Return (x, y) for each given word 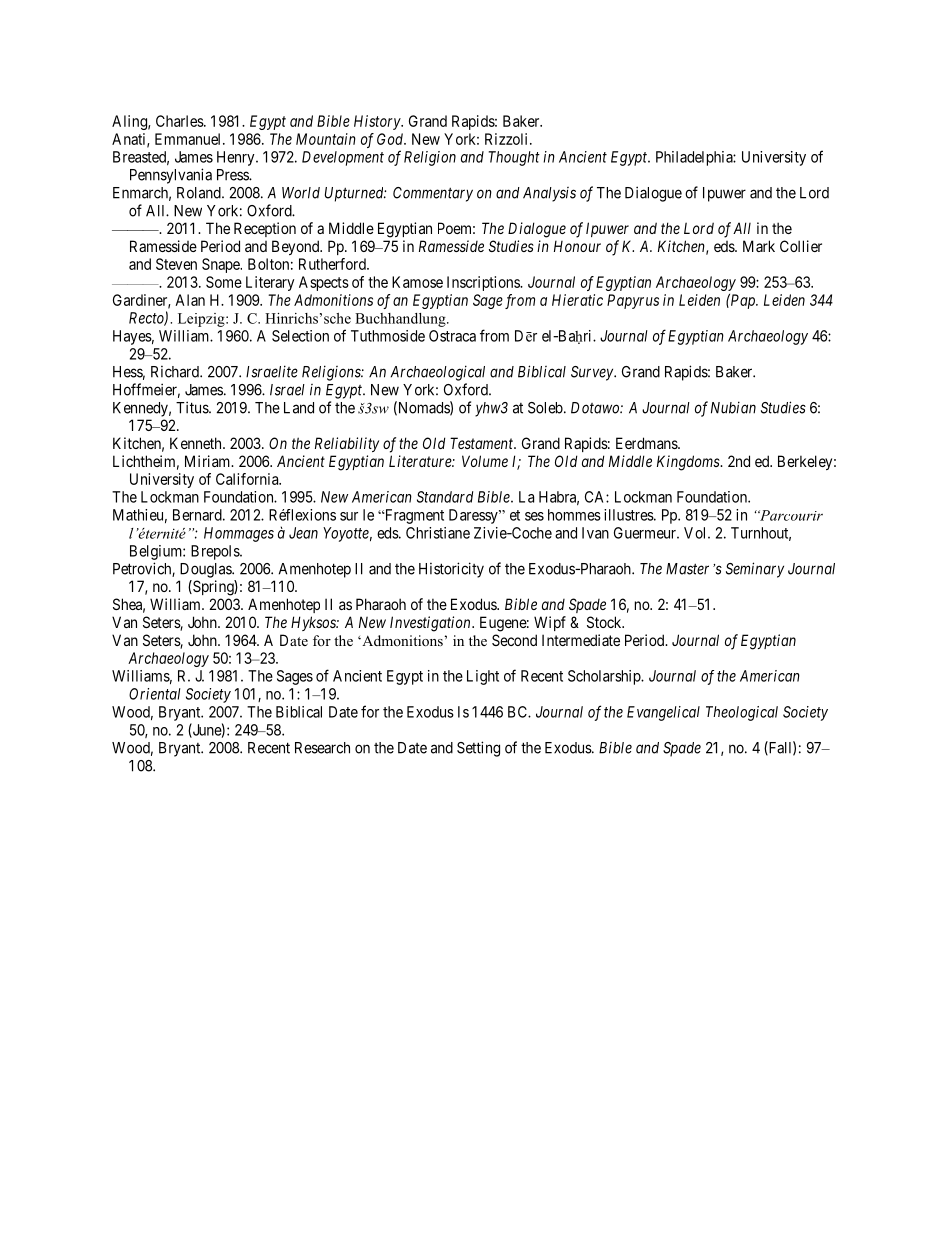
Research (322, 748)
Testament (483, 443)
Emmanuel (189, 139)
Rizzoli (508, 139)
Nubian (733, 407)
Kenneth (197, 443)
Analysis (549, 194)
